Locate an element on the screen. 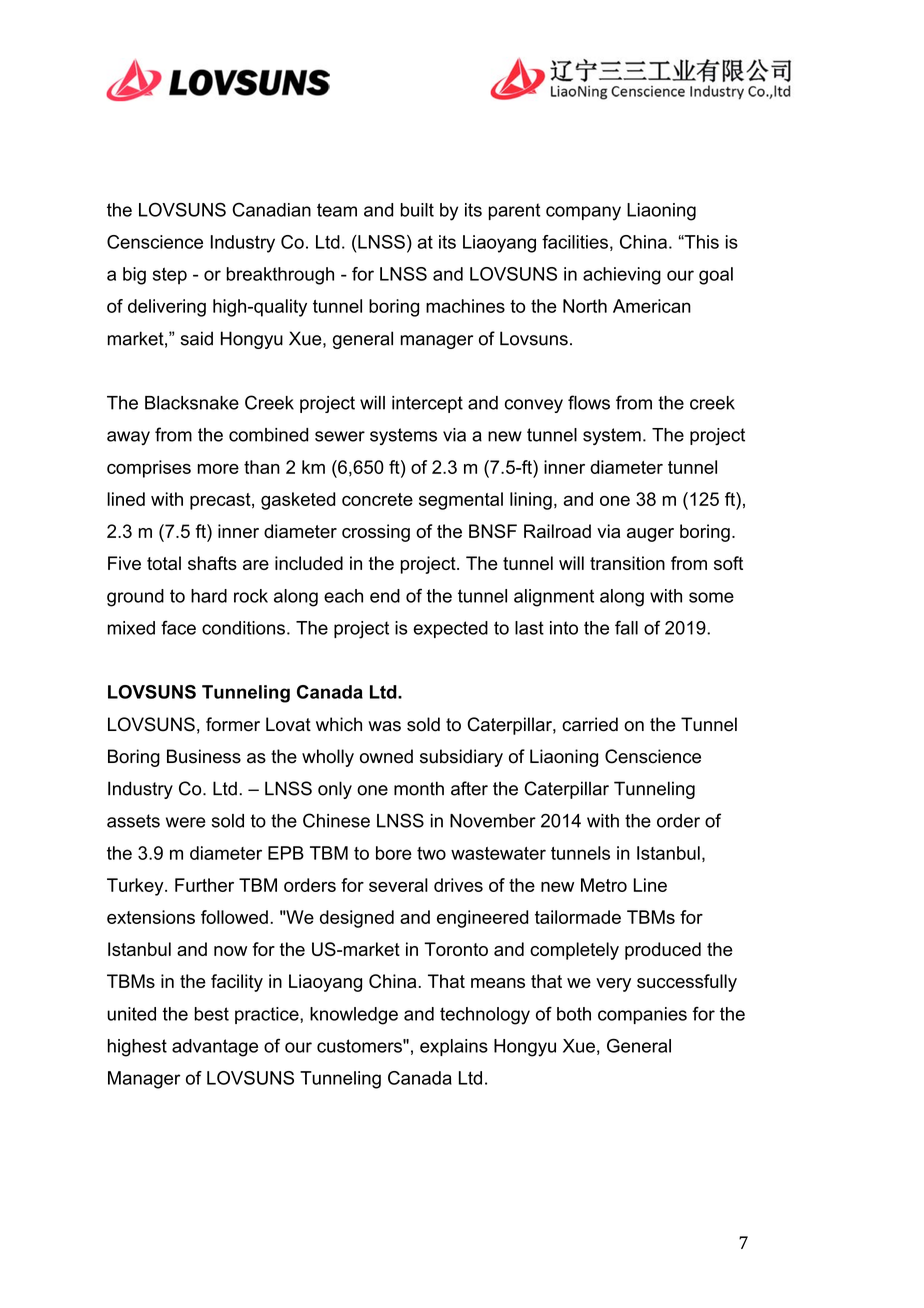 The height and width of the screenshot is (1308, 924). shafts is located at coordinates (212, 563).
